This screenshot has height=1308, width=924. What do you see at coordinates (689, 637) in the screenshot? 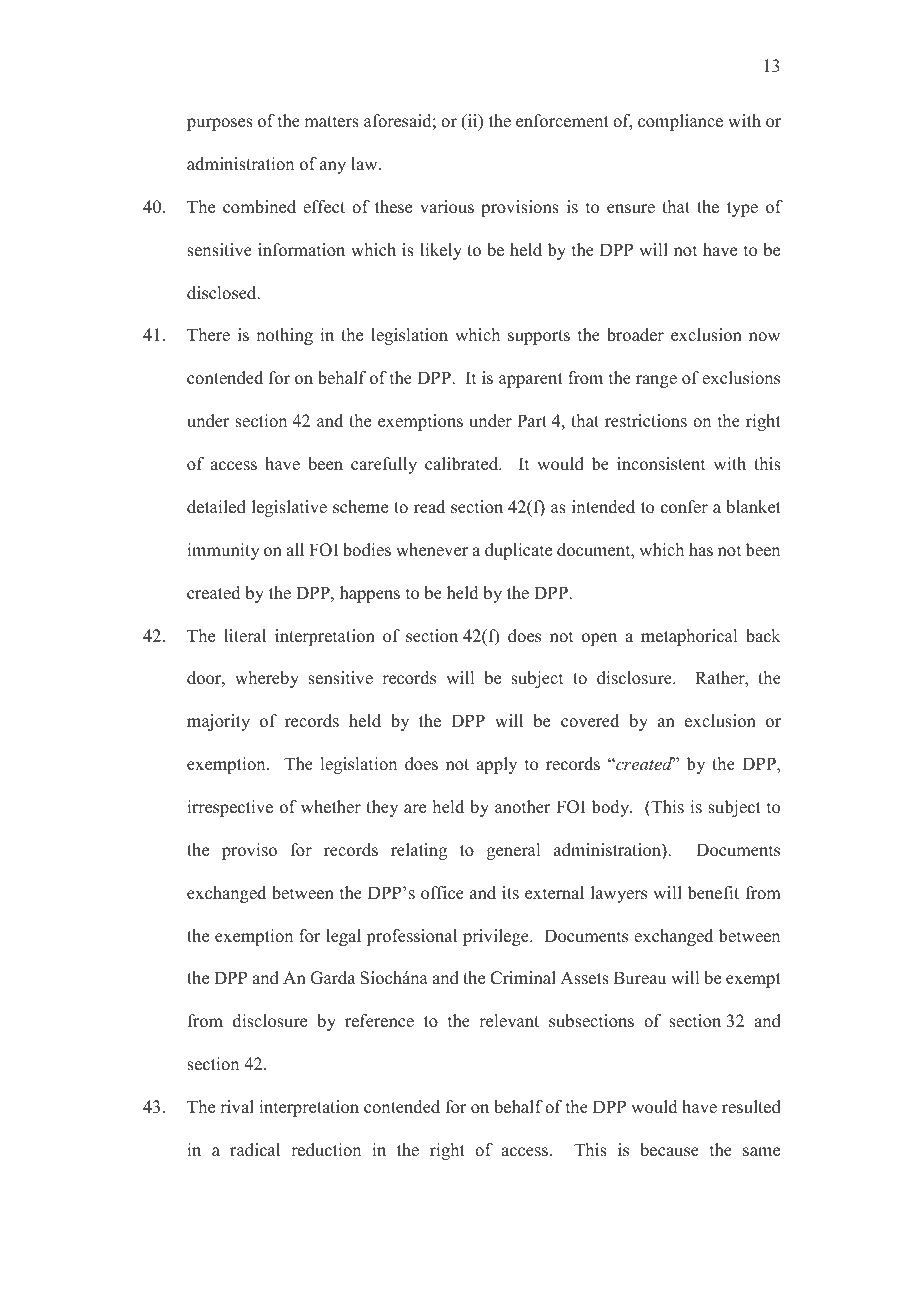
I see `metaphorical` at bounding box center [689, 637].
